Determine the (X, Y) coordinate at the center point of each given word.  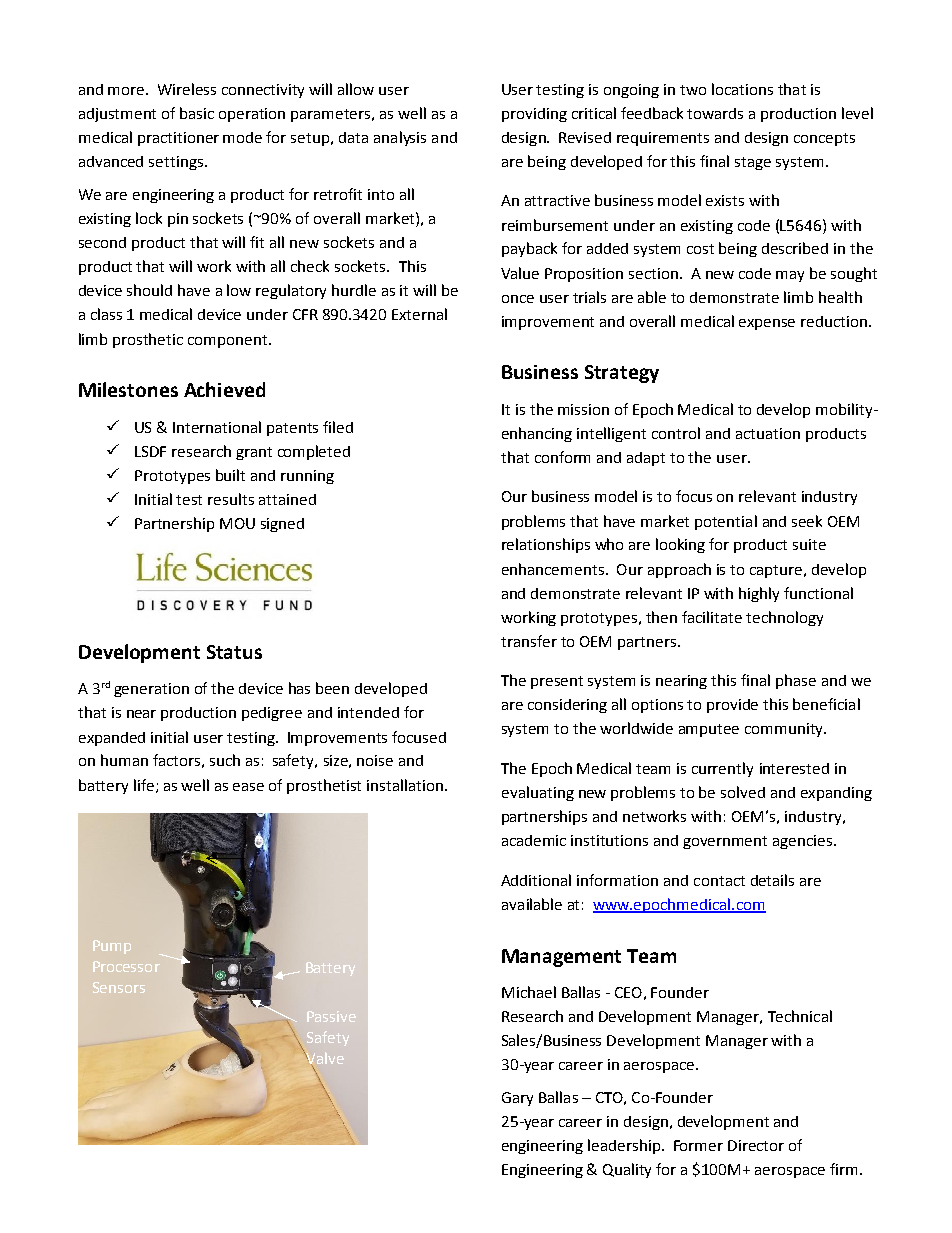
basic (197, 113)
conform (562, 457)
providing (534, 115)
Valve (324, 1059)
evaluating (538, 793)
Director (756, 1145)
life (145, 786)
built (230, 475)
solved (743, 792)
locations (742, 89)
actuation (768, 433)
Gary (517, 1099)
